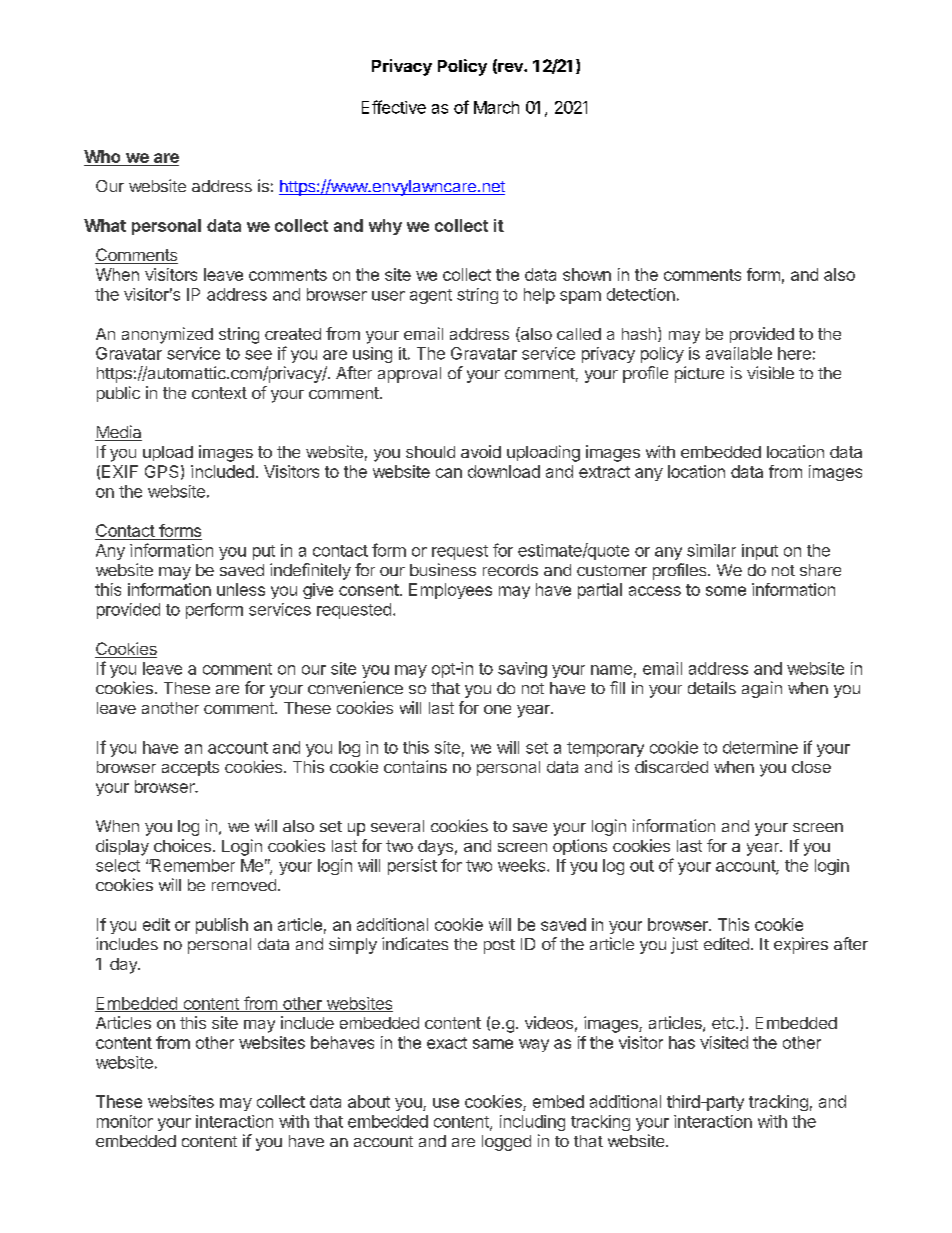 This screenshot has height=1233, width=952. I want to click on available, so click(739, 353).
